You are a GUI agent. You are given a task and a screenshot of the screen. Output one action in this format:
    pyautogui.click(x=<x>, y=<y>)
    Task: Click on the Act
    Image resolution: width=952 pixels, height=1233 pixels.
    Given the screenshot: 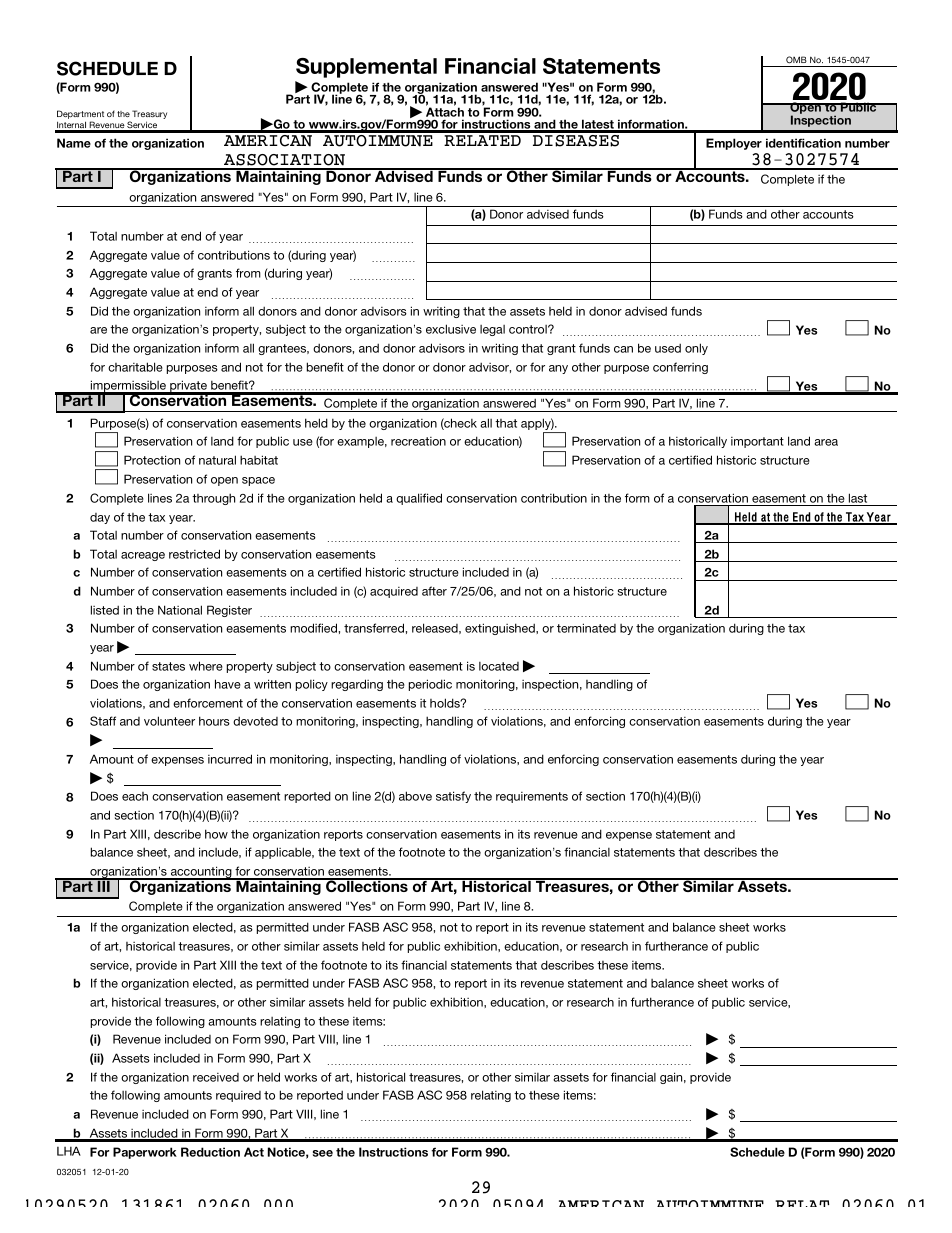 What is the action you would take?
    pyautogui.click(x=254, y=1152)
